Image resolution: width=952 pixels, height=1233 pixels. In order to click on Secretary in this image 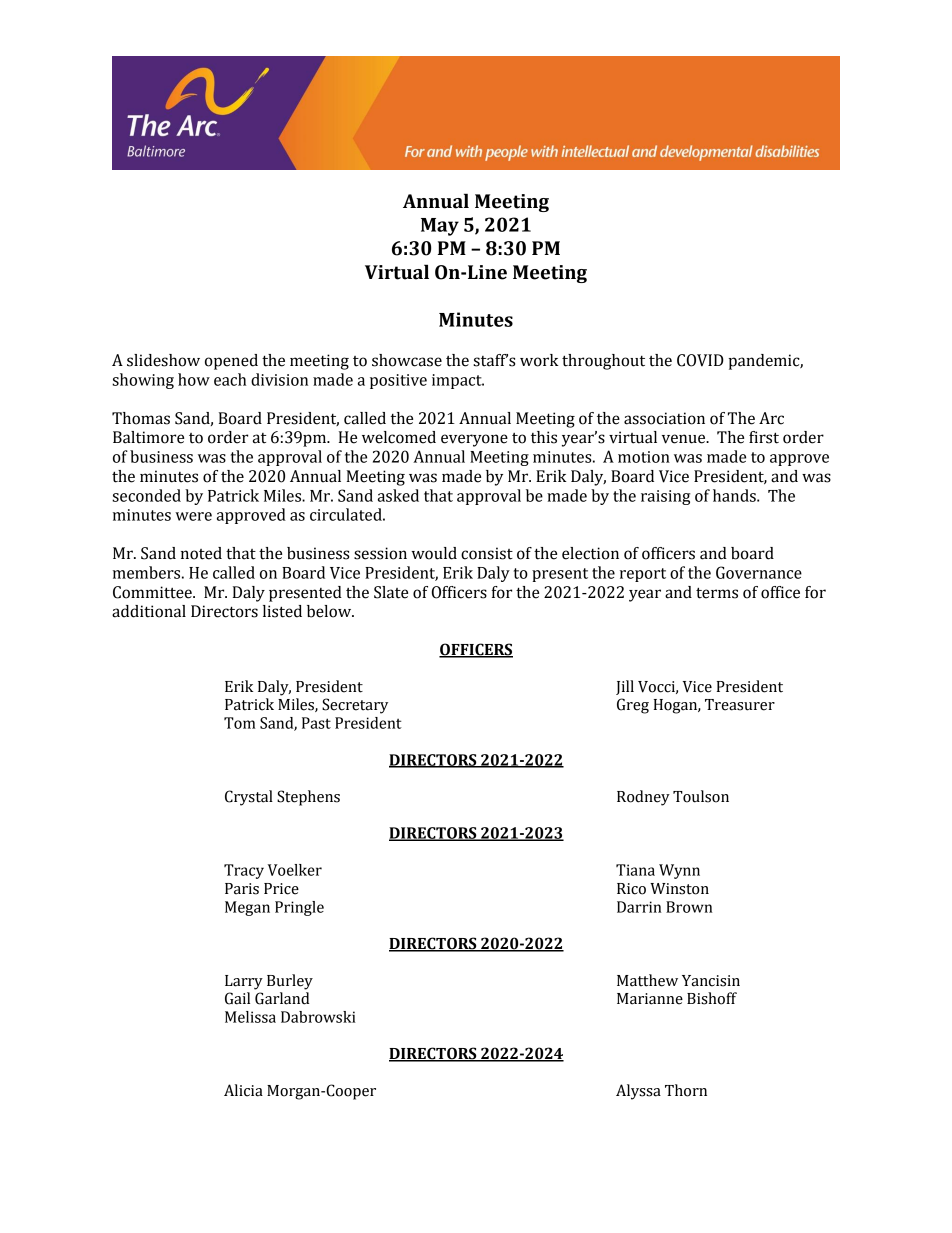, I will do `click(355, 706)`.
